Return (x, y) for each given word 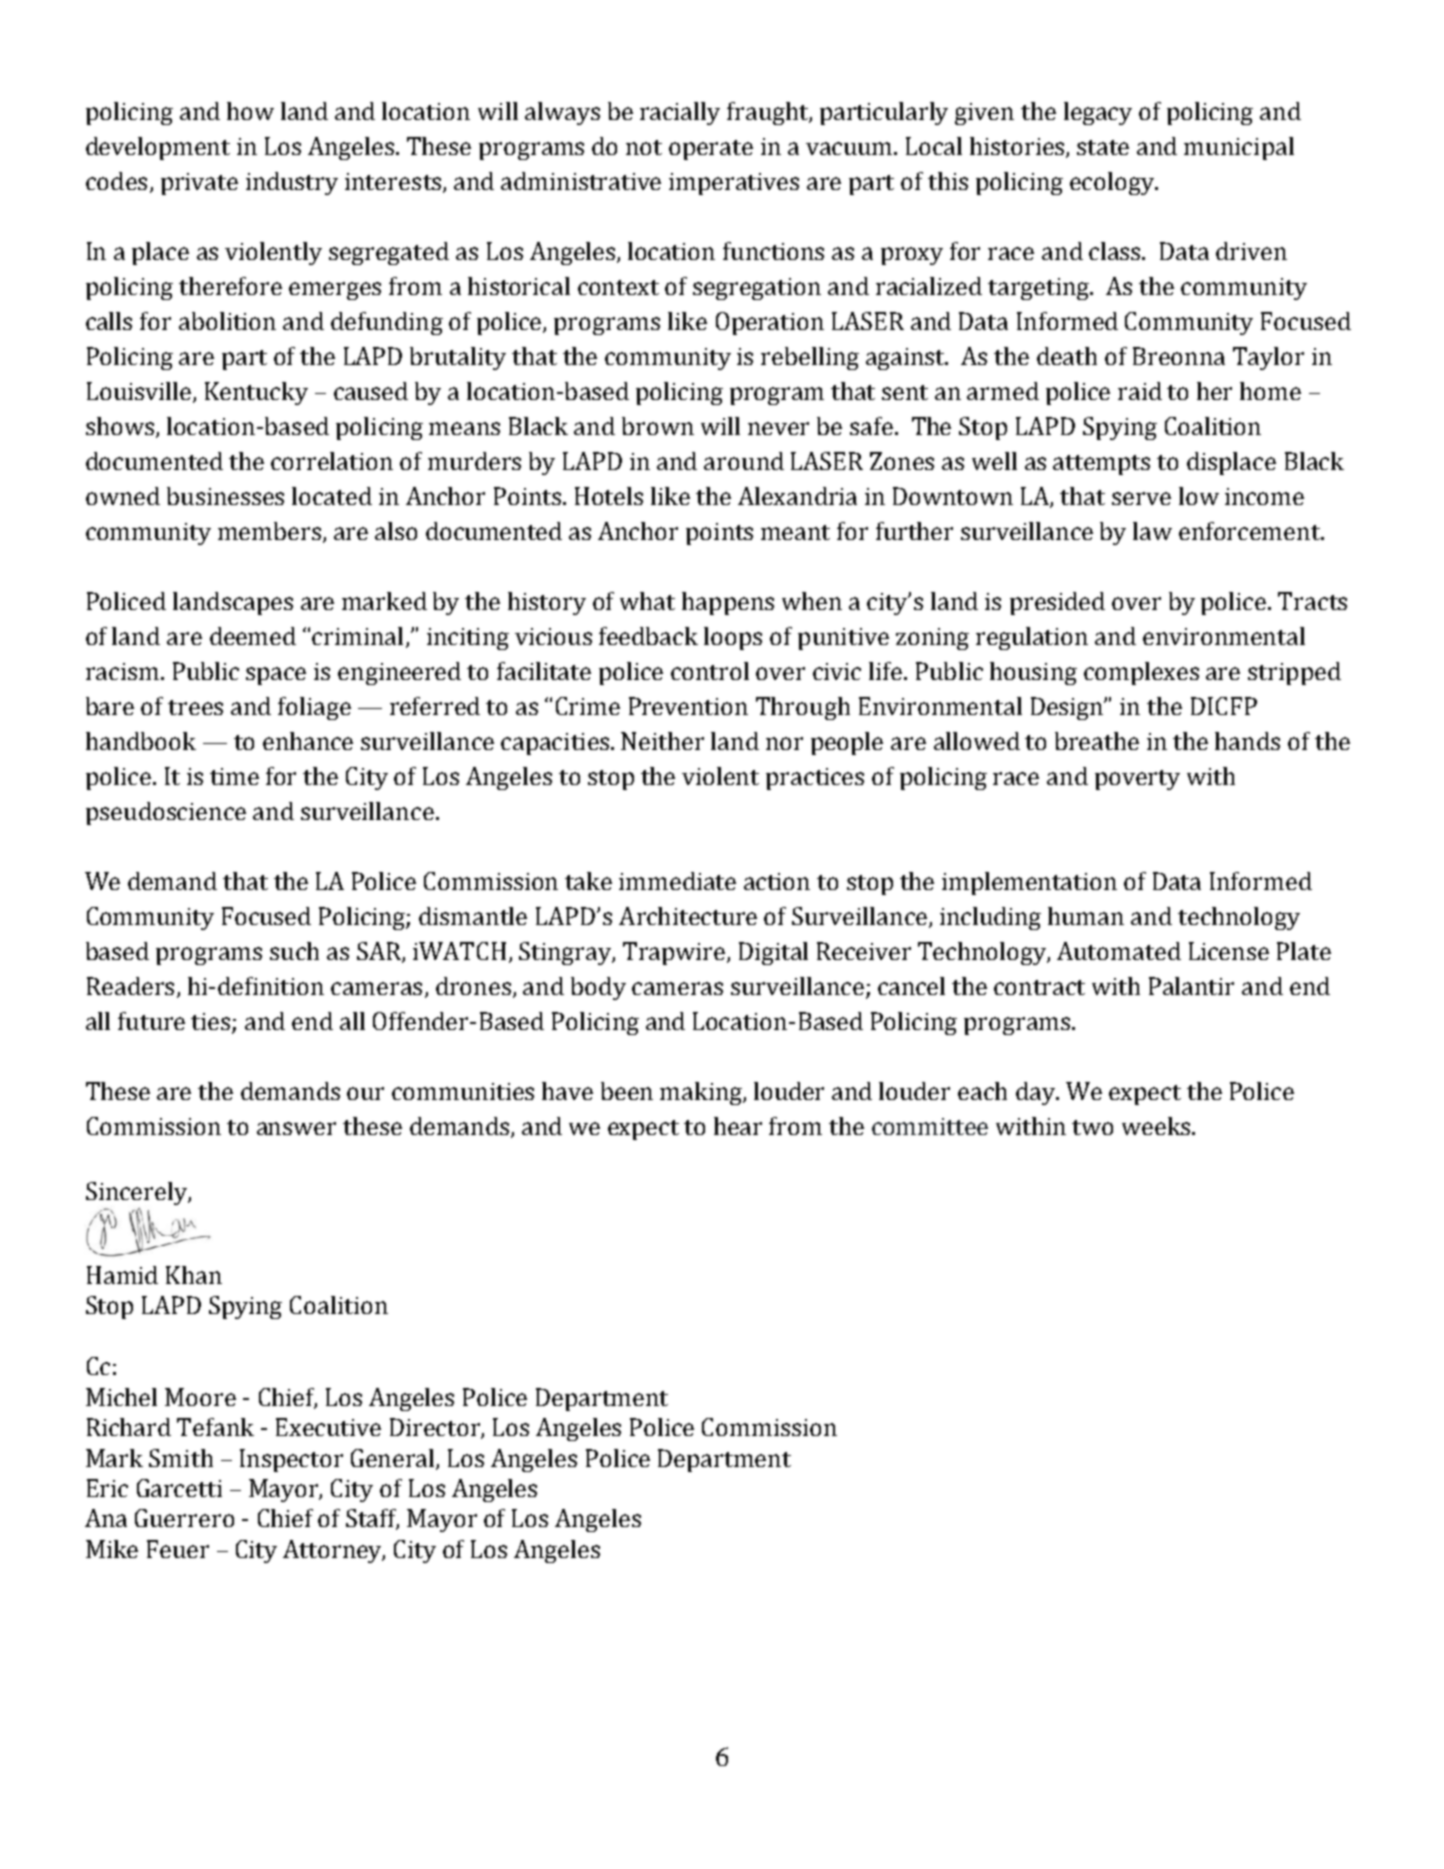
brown (658, 426)
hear (738, 1126)
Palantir (1191, 986)
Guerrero (184, 1518)
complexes (1141, 673)
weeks (1156, 1126)
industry (292, 183)
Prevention (688, 706)
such (294, 951)
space (276, 676)
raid (1140, 391)
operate (711, 150)
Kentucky (256, 393)
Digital (773, 953)
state (1103, 147)
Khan (194, 1275)
